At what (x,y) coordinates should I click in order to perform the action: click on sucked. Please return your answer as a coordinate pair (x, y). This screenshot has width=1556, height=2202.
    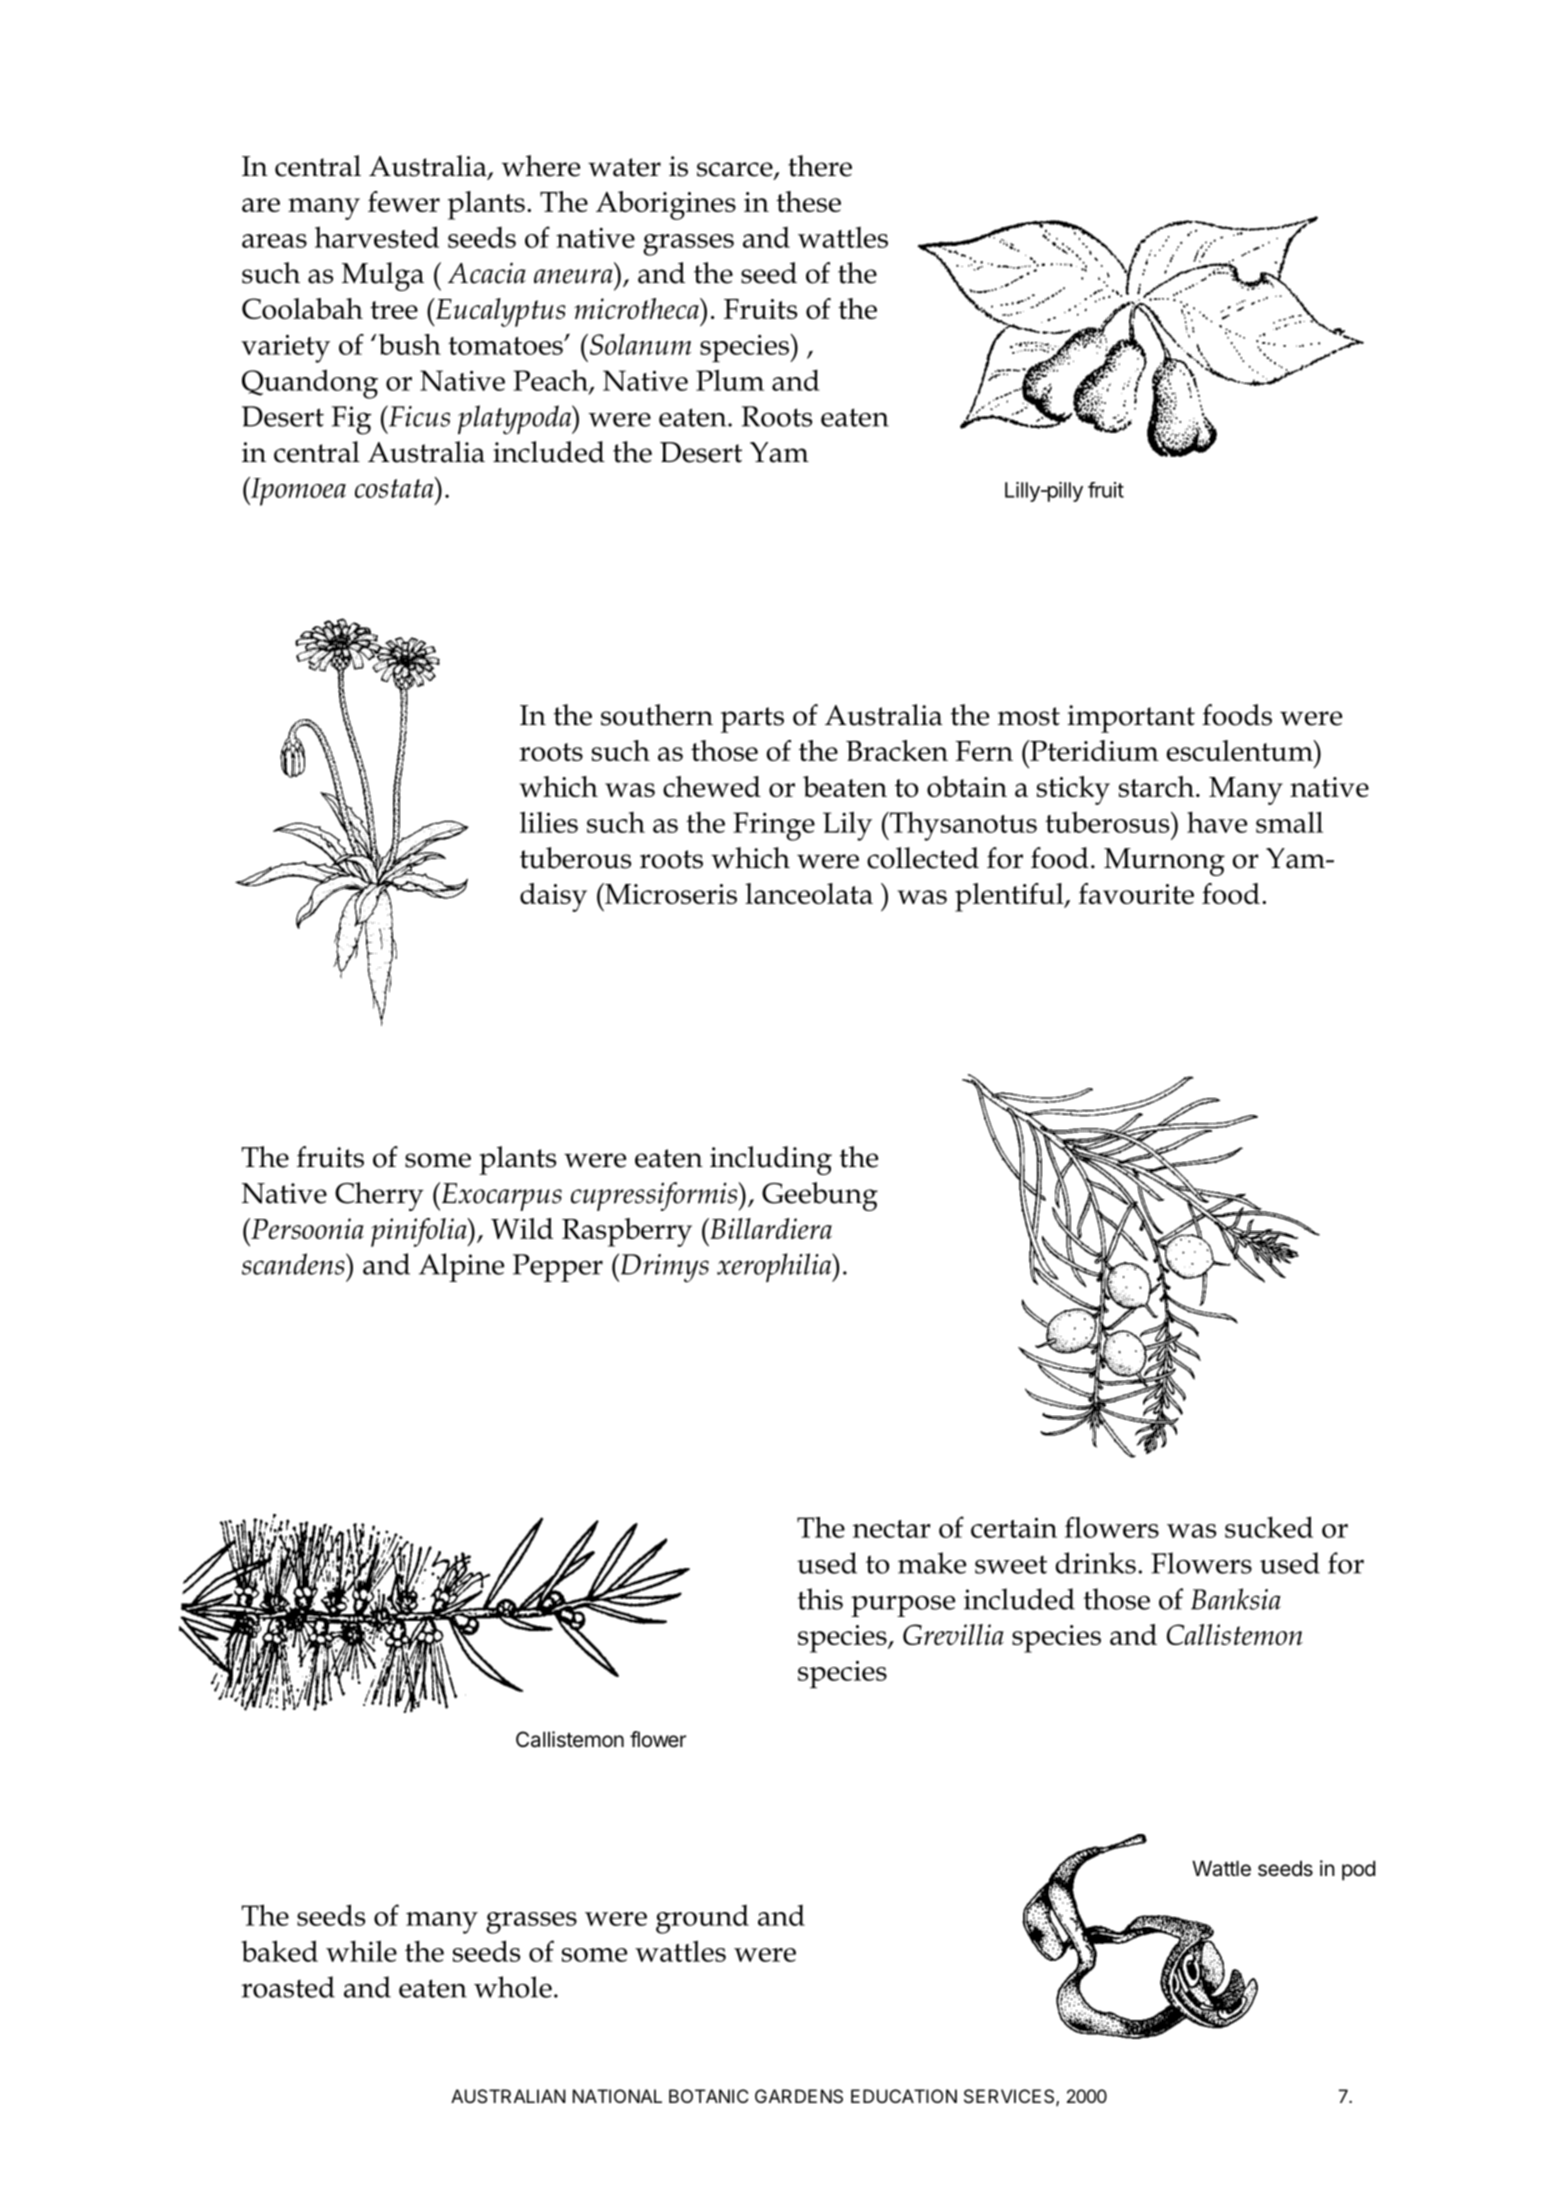
    Looking at the image, I should click on (1269, 1527).
